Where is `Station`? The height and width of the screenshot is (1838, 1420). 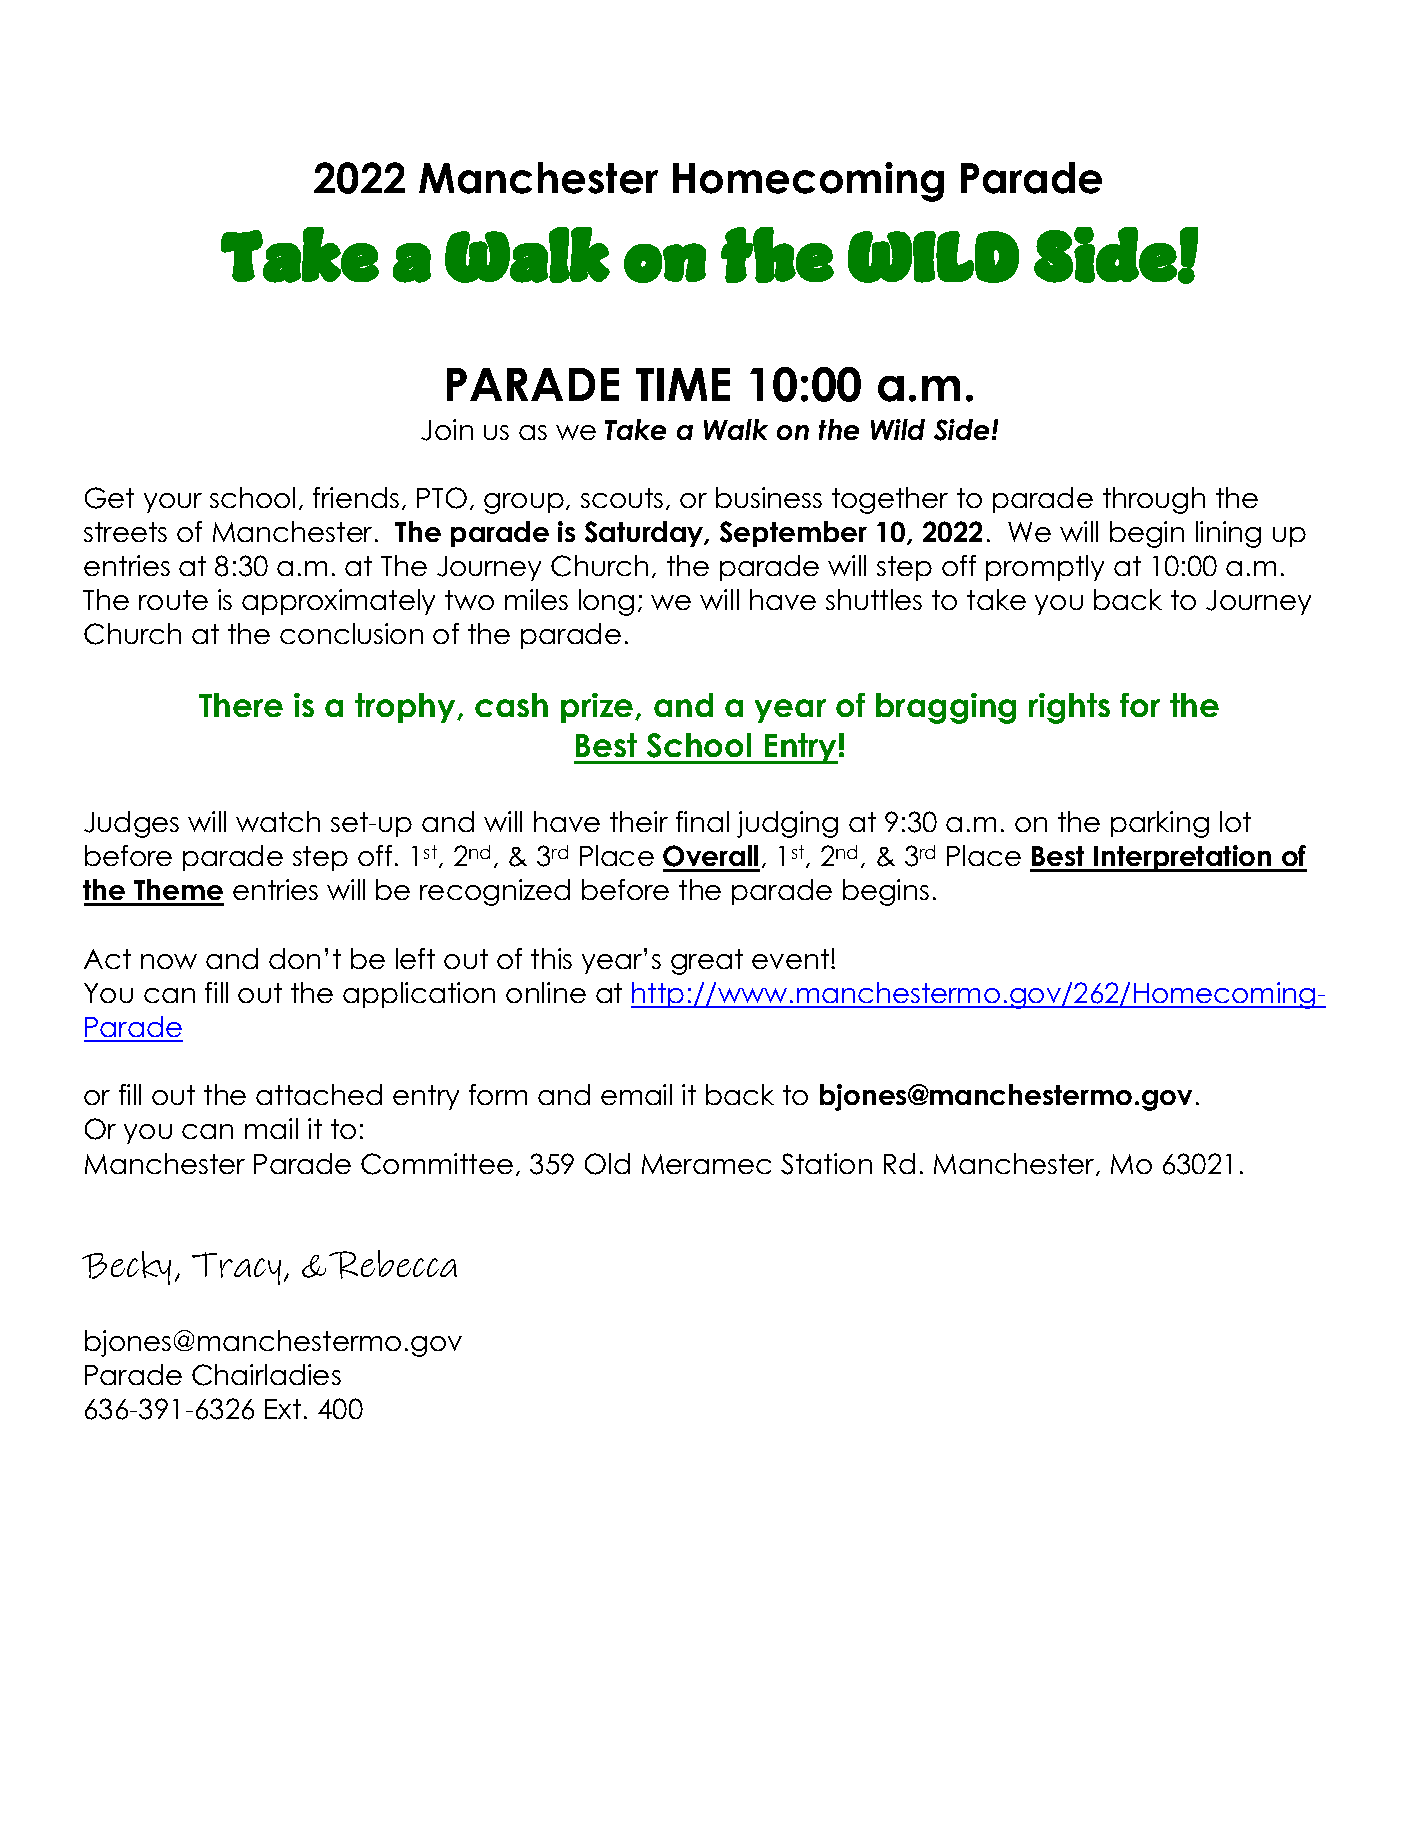
Station is located at coordinates (826, 1164).
